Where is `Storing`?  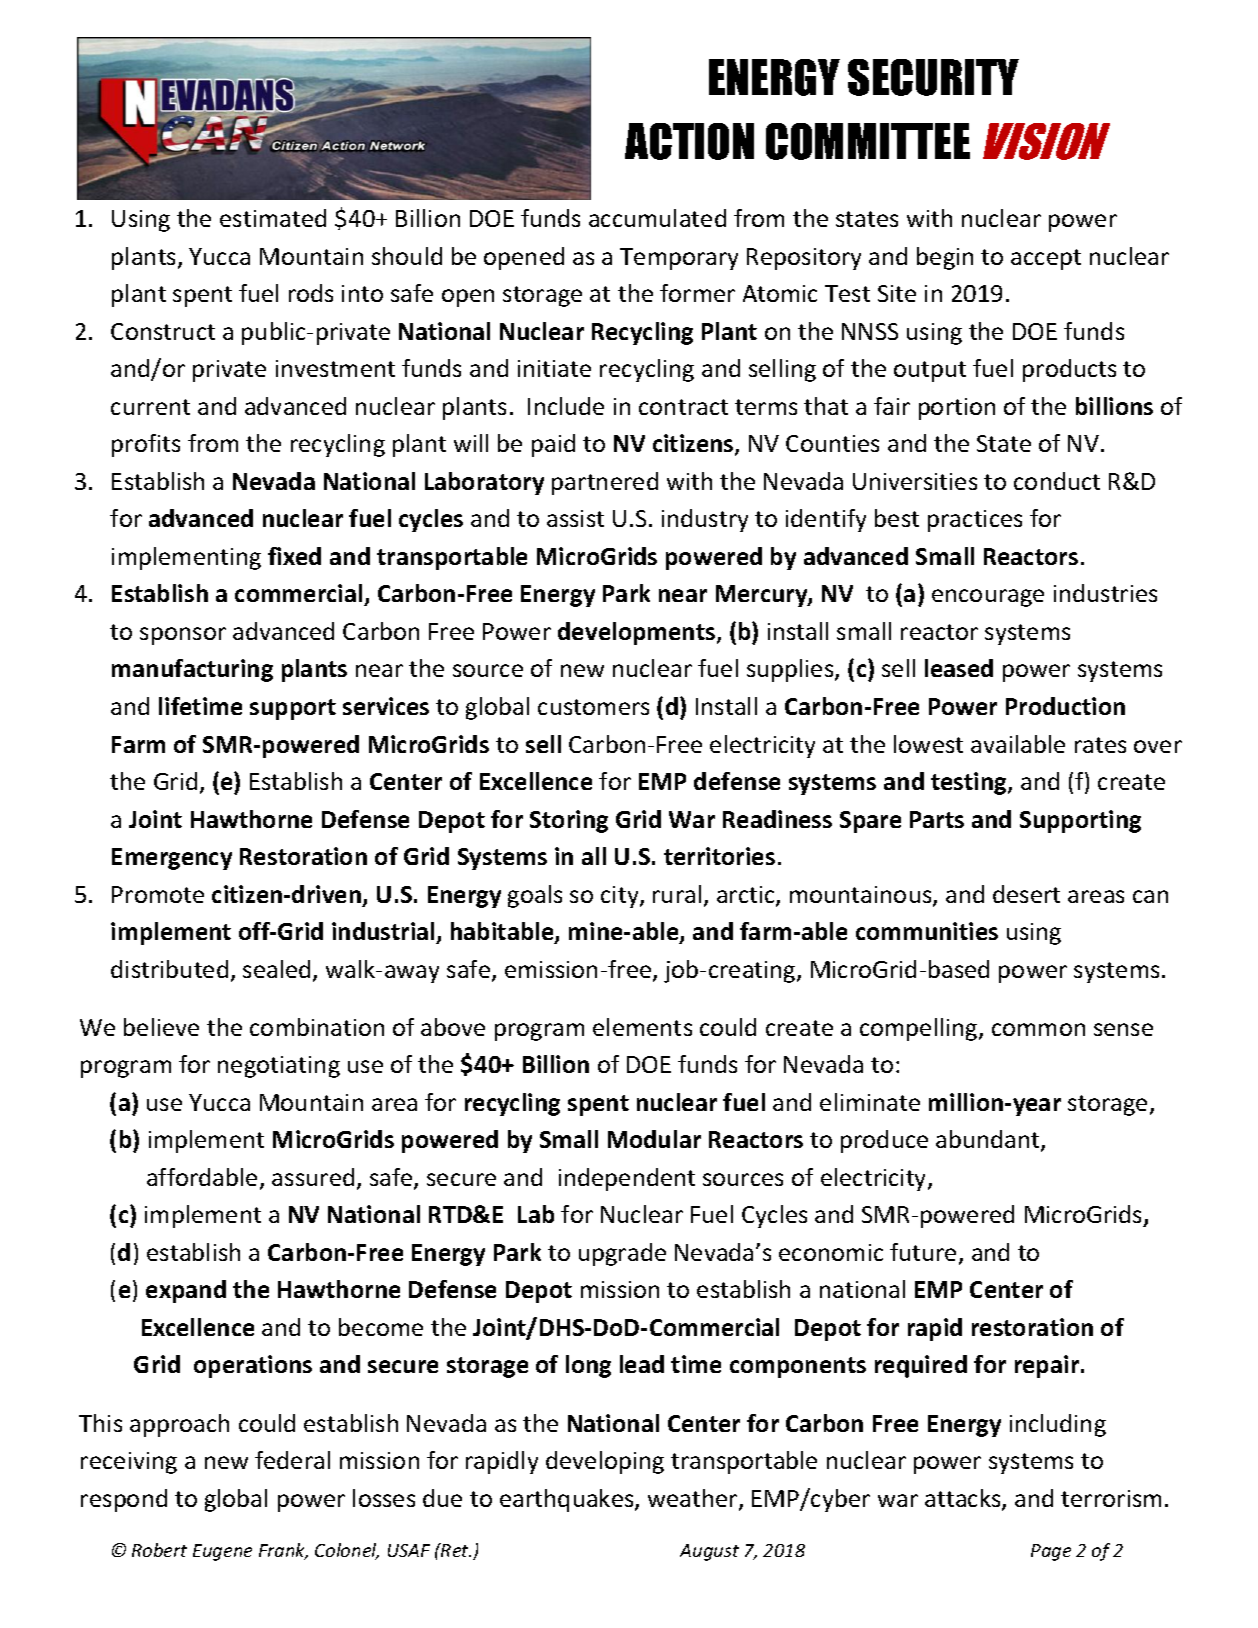 Storing is located at coordinates (569, 821).
